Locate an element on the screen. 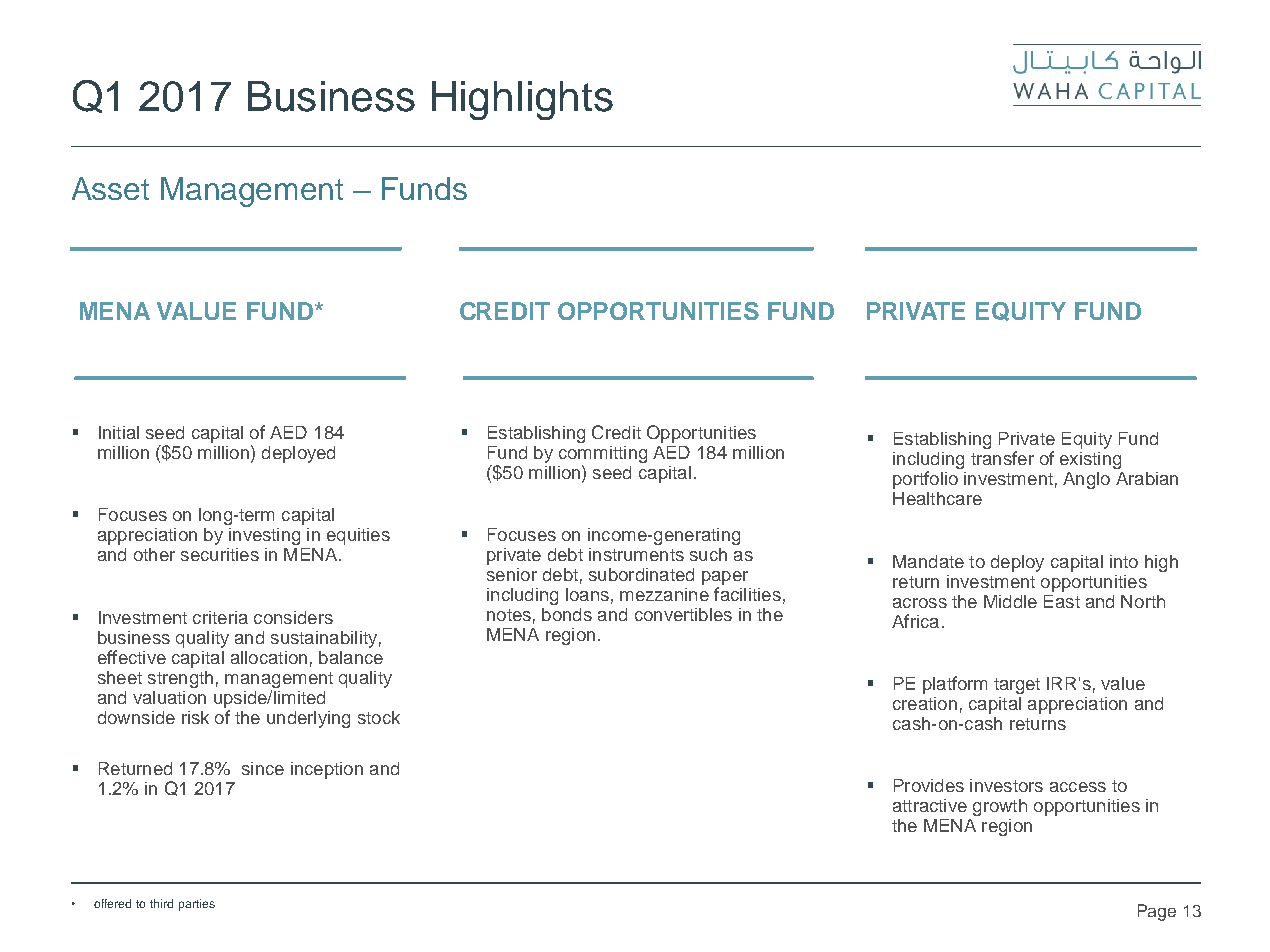 This screenshot has width=1270, height=952. Asset is located at coordinates (110, 188).
